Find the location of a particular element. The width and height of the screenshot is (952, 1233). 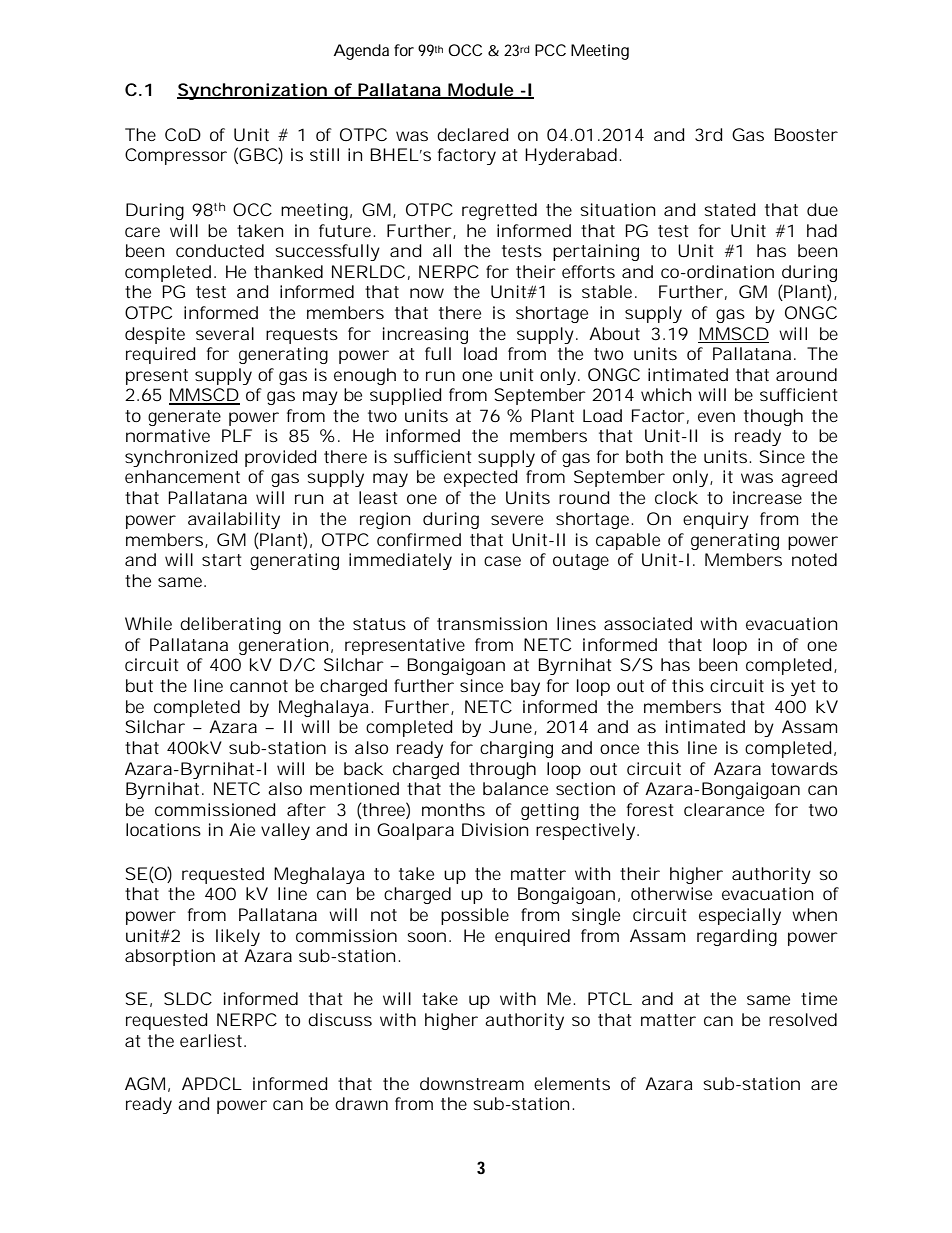

enquiry is located at coordinates (716, 520).
